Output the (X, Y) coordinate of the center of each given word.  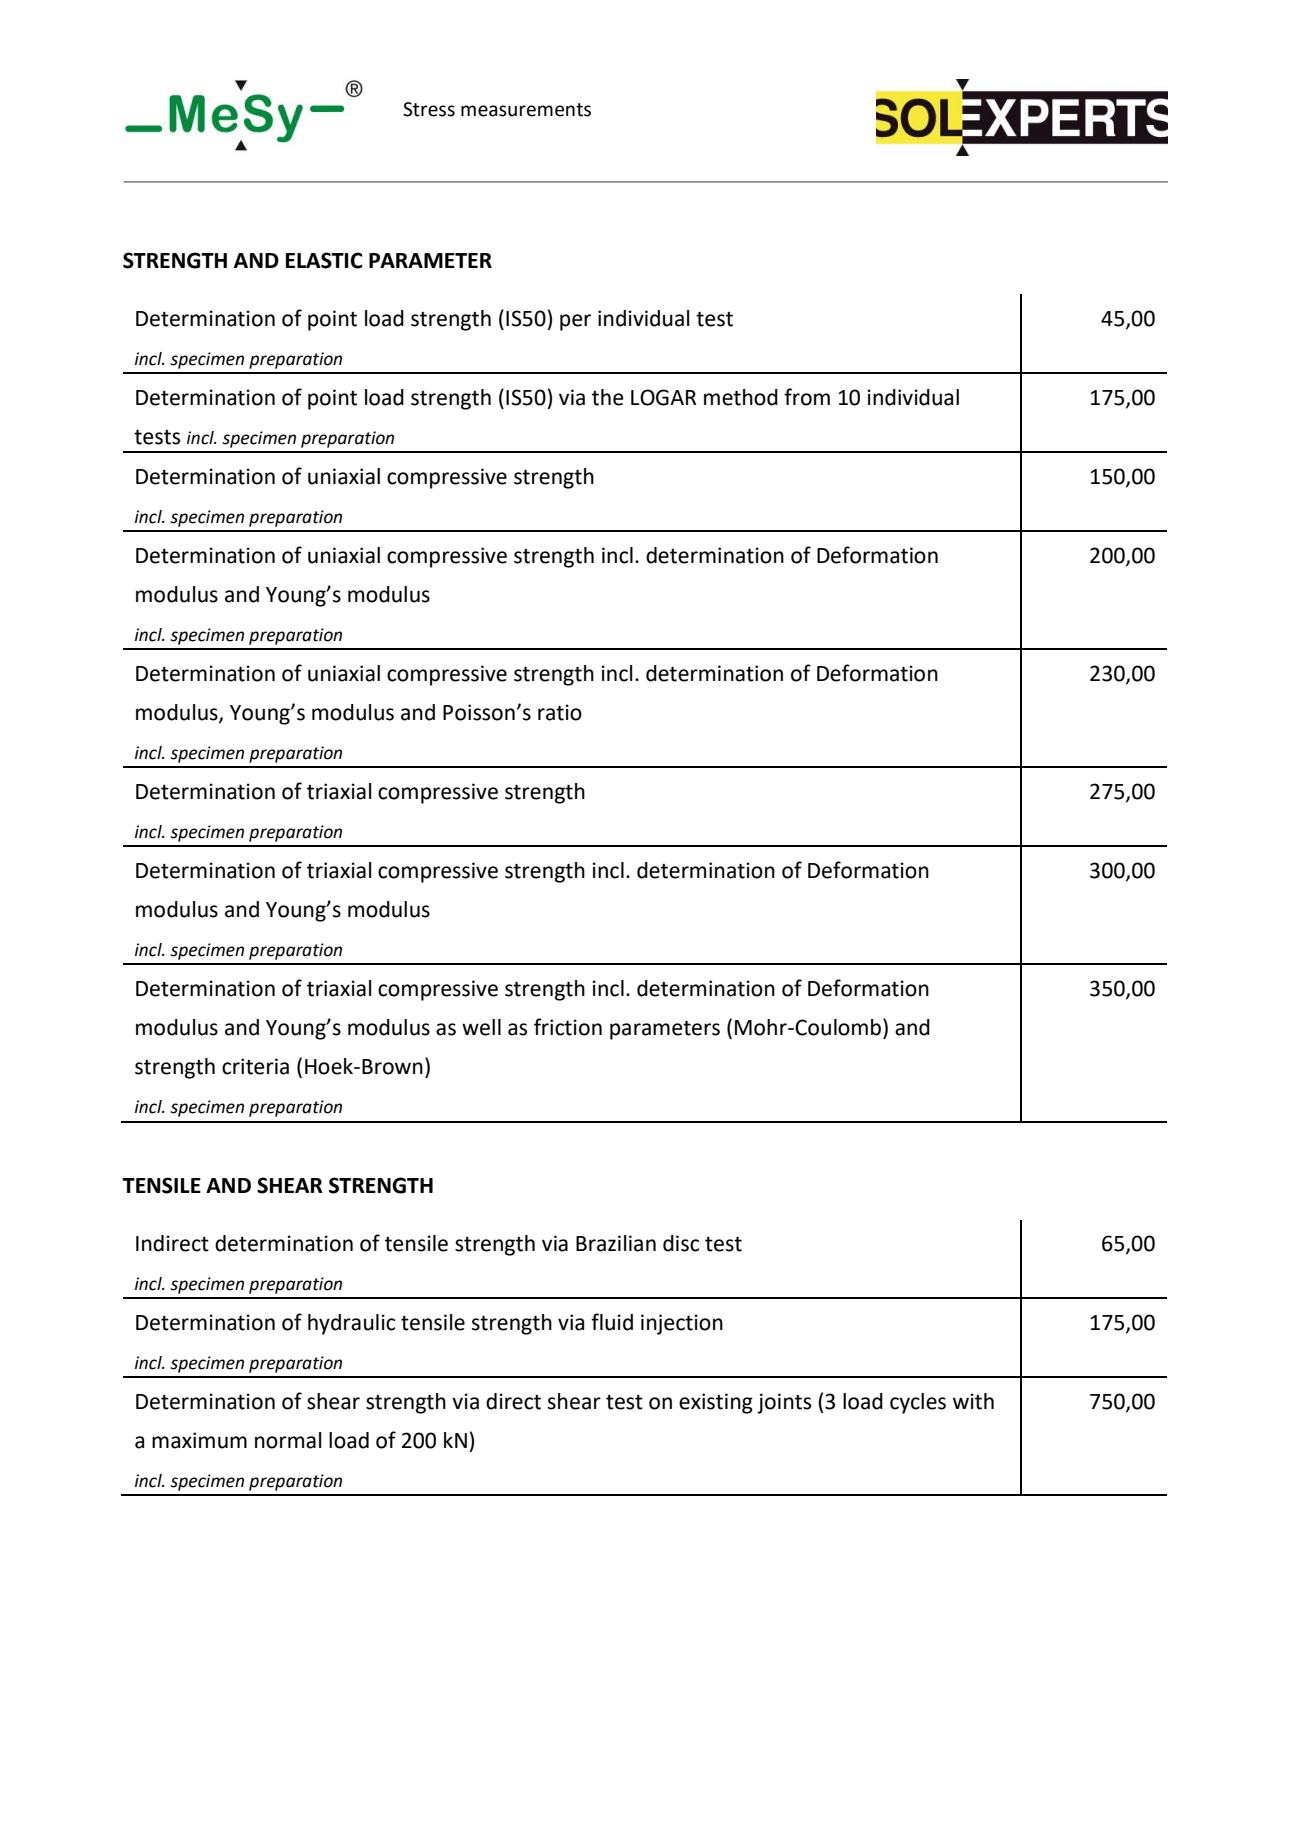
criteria (255, 1066)
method (741, 397)
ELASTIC (324, 260)
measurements (526, 110)
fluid (612, 1322)
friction (568, 1027)
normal (288, 1440)
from (807, 397)
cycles (918, 1403)
